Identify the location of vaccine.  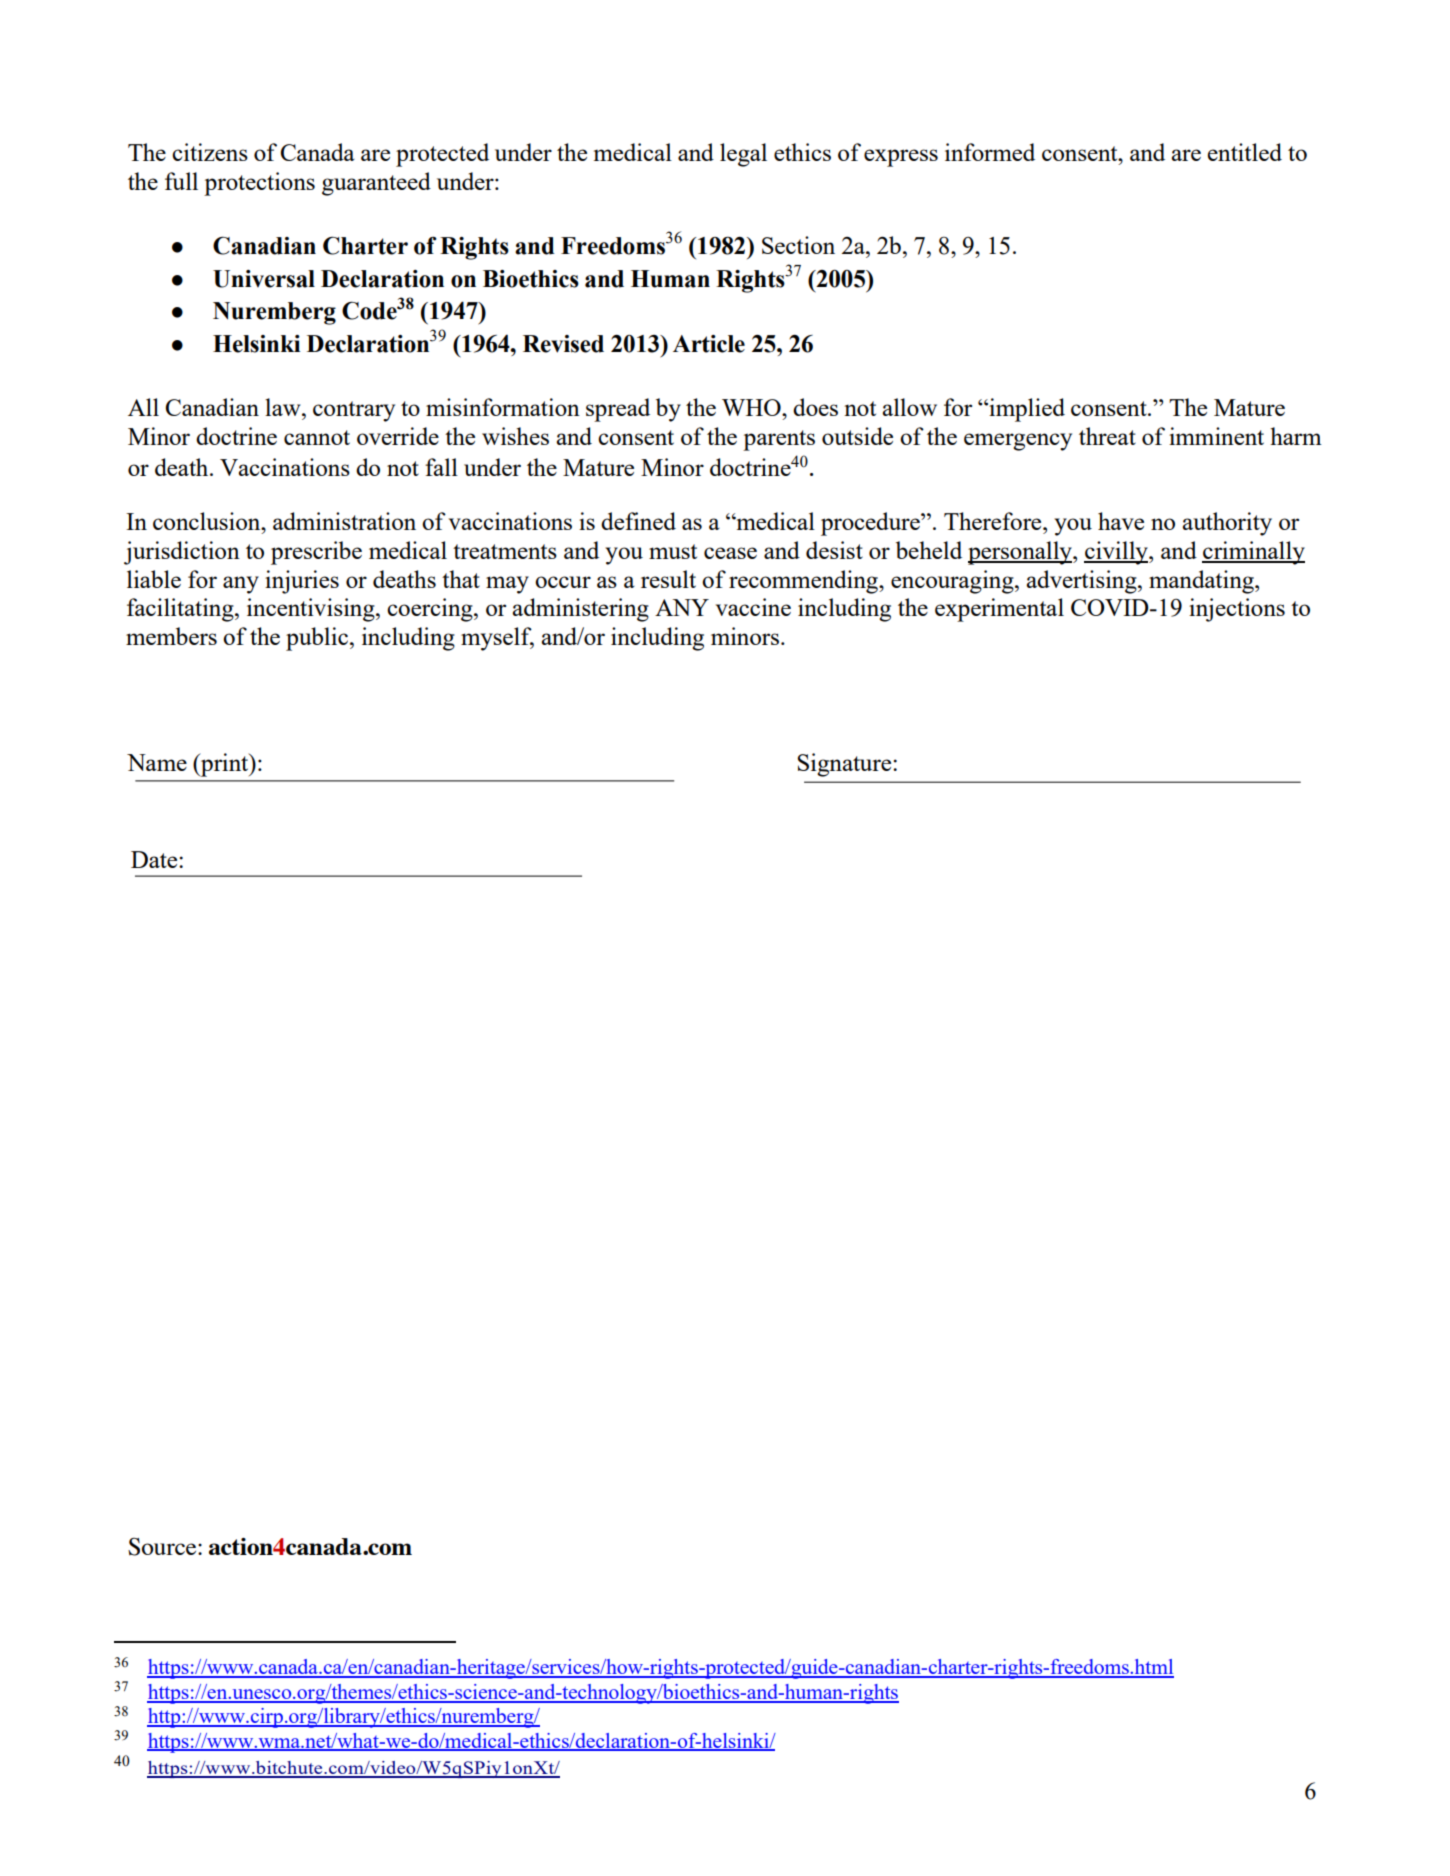
(753, 607).
